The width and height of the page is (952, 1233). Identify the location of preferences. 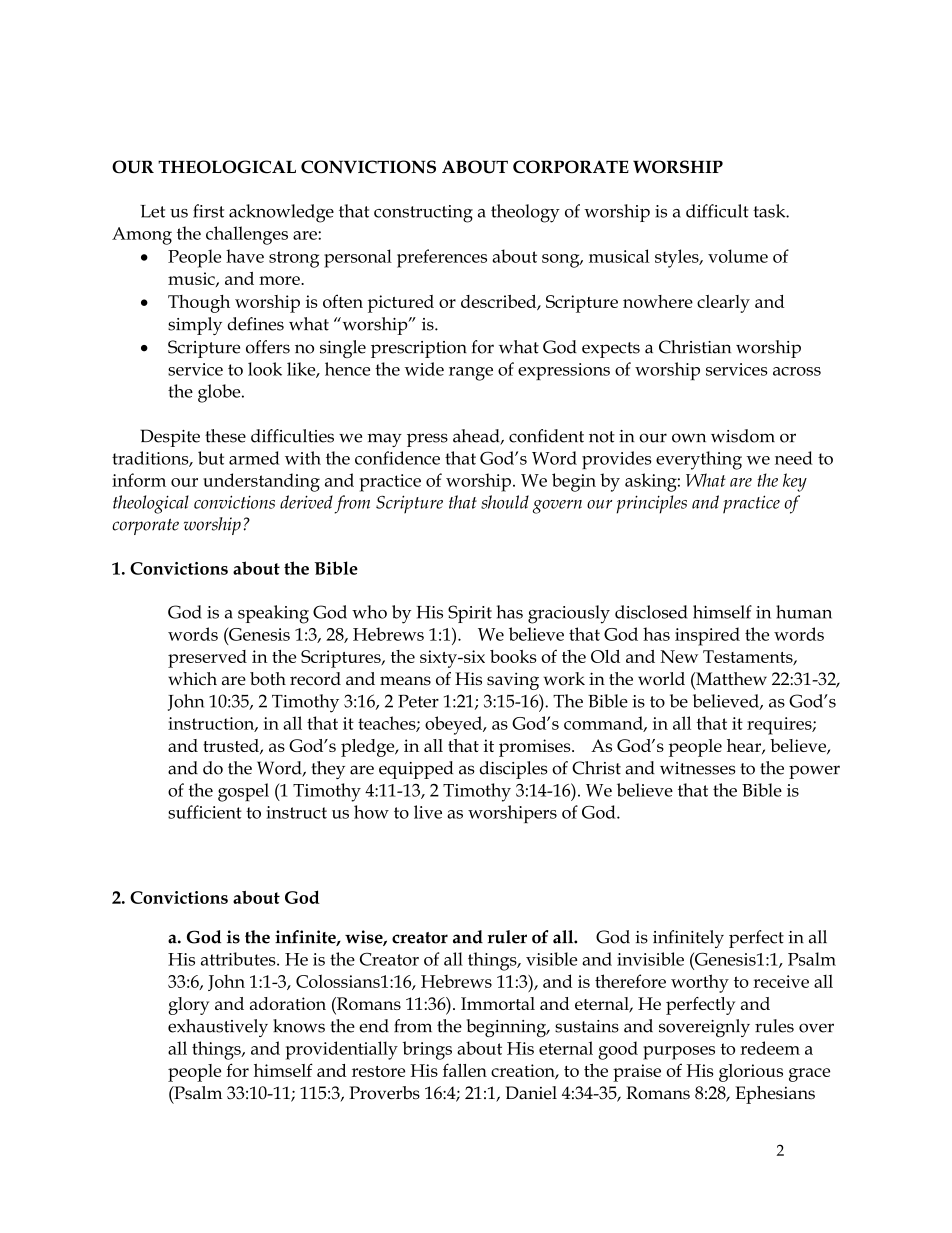
(442, 258).
